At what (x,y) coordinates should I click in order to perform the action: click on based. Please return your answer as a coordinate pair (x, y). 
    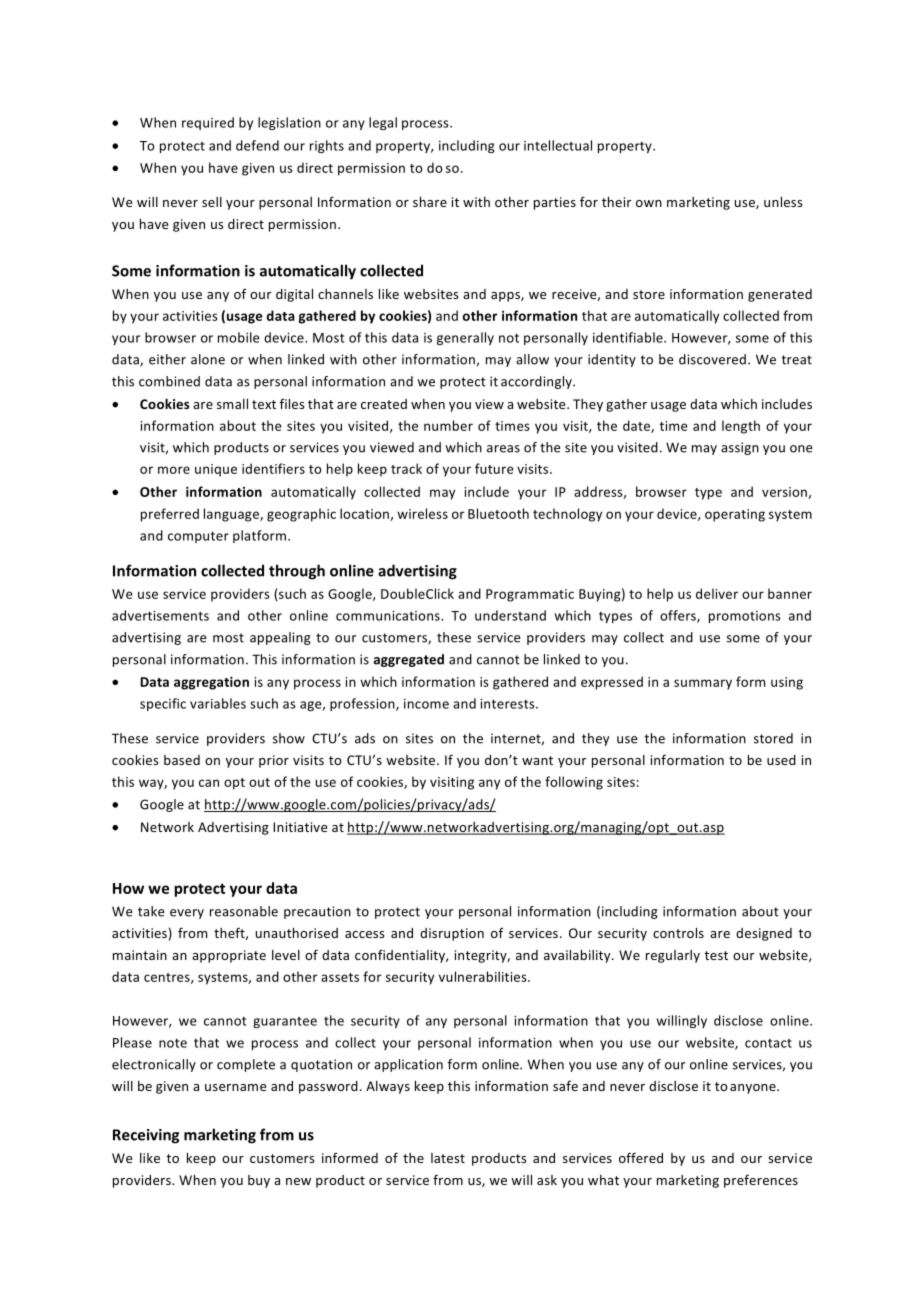
    Looking at the image, I should click on (182, 760).
